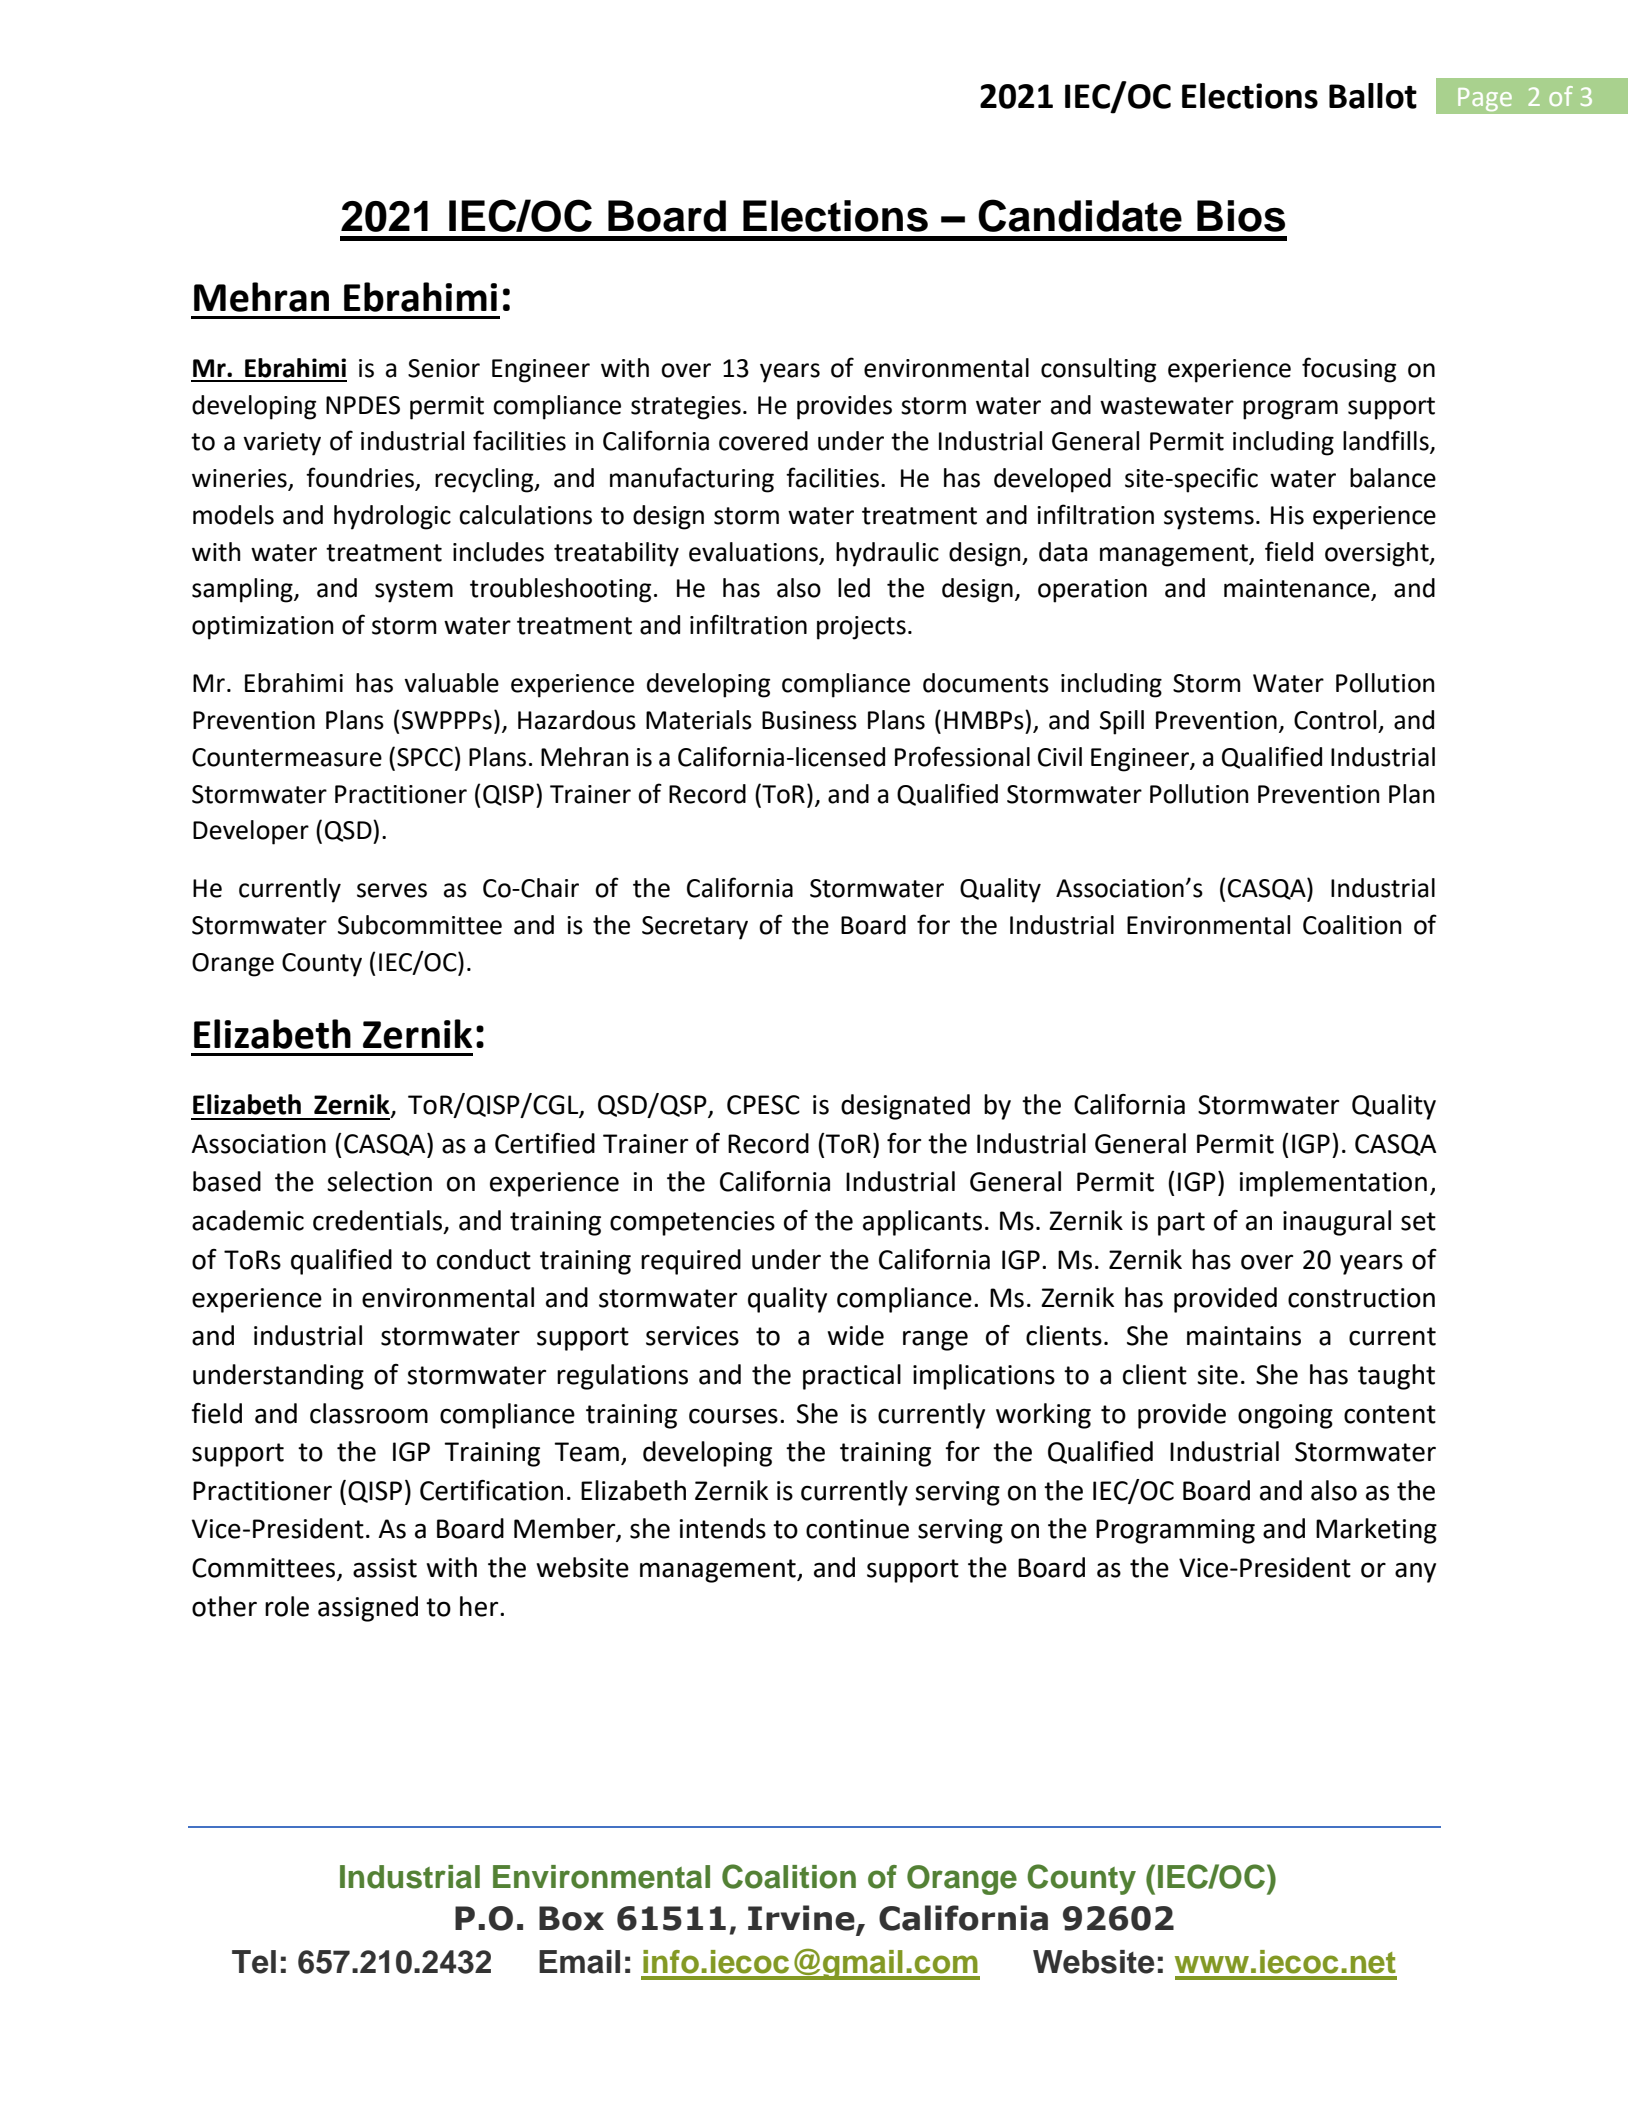 The image size is (1628, 2106). I want to click on Business, so click(809, 720).
